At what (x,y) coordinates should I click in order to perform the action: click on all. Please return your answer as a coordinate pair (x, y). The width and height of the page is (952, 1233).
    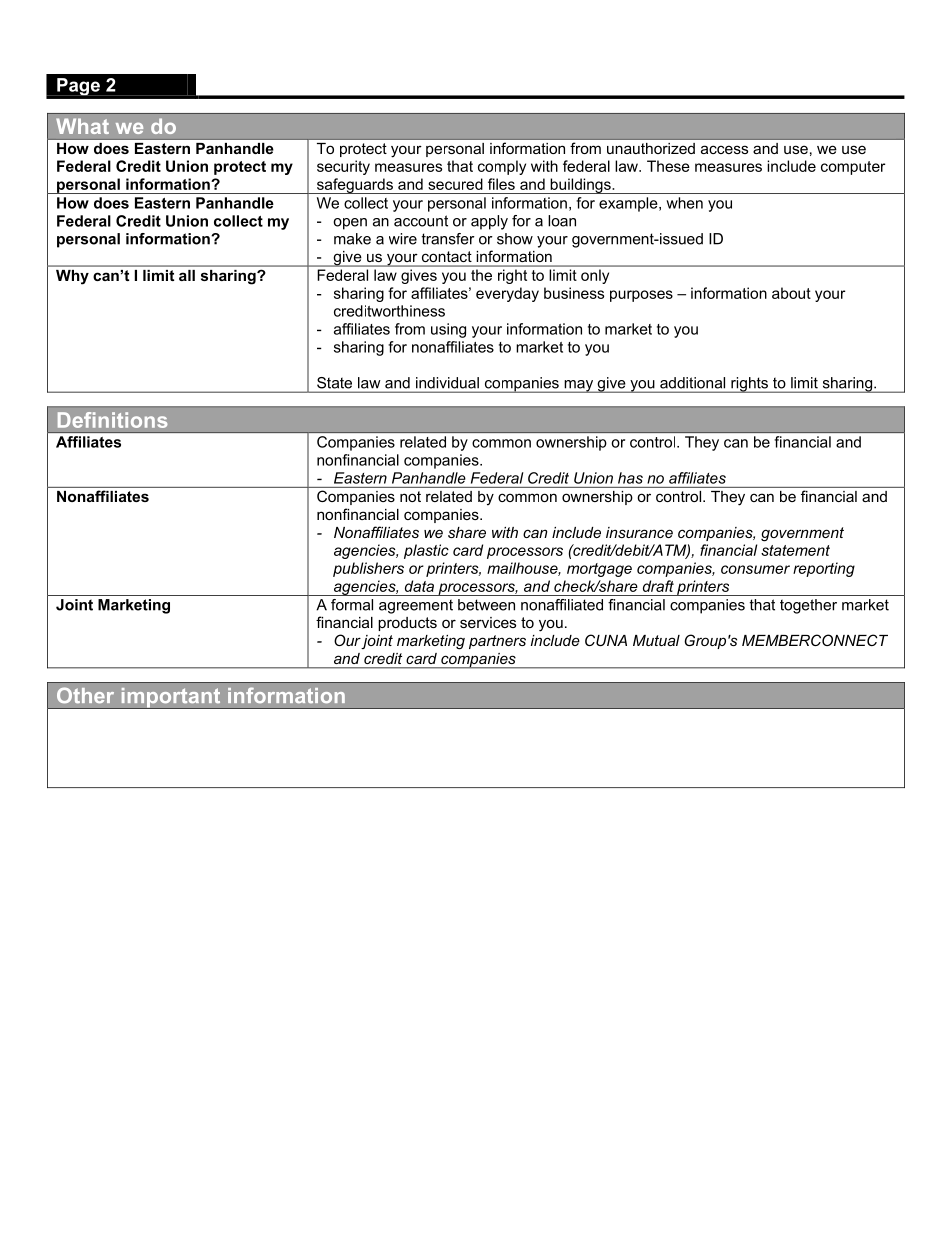
    Looking at the image, I should click on (187, 275).
